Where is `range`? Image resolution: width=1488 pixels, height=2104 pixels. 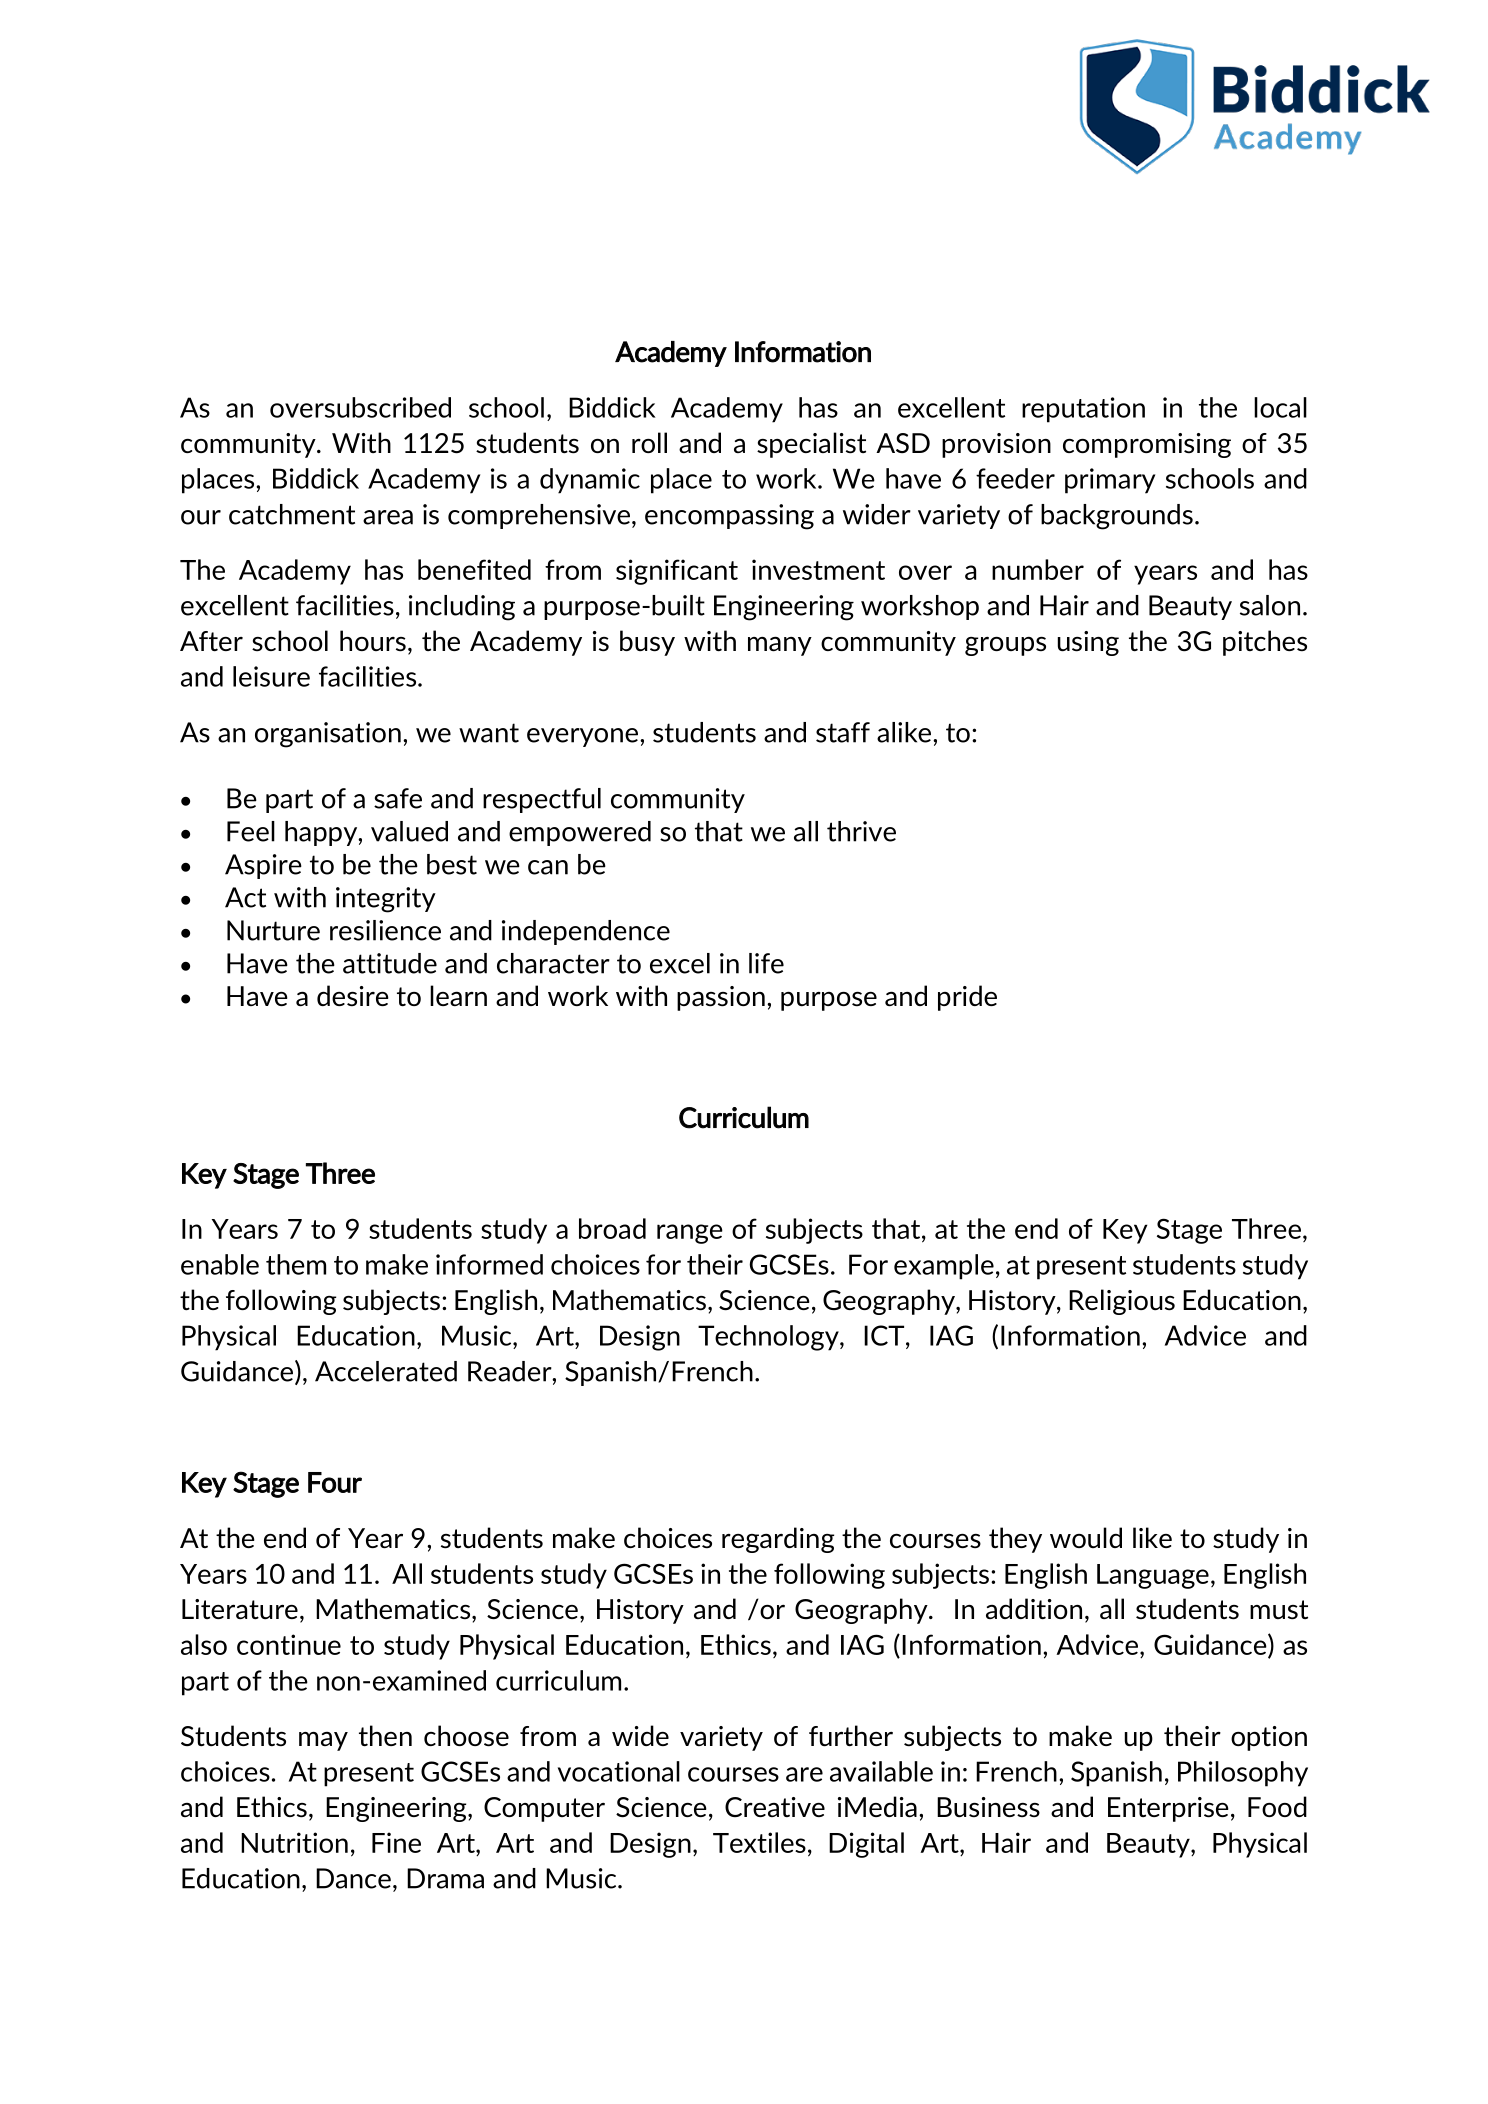 range is located at coordinates (690, 1234).
